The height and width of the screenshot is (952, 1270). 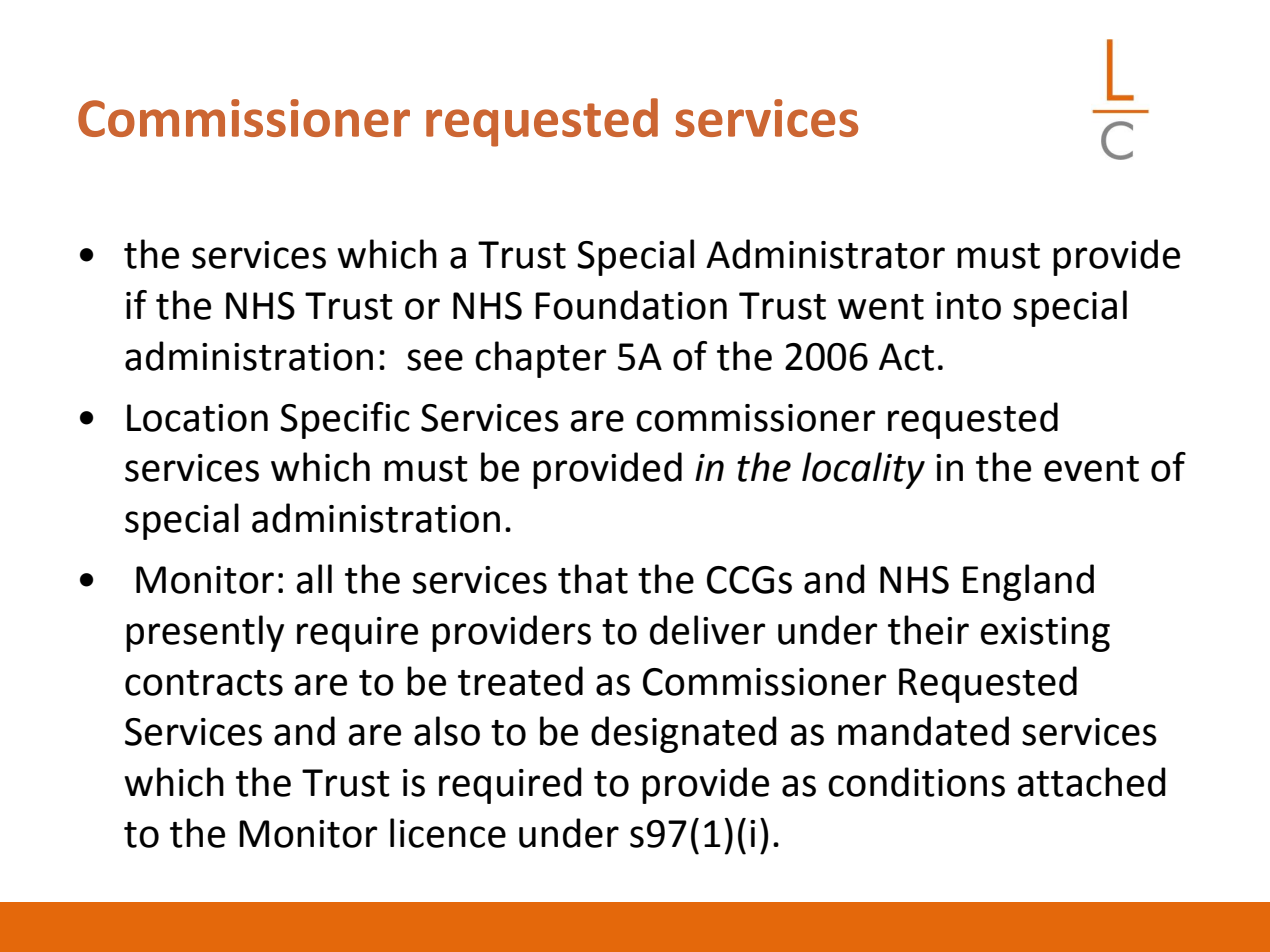 I want to click on conditions, so click(x=916, y=782).
